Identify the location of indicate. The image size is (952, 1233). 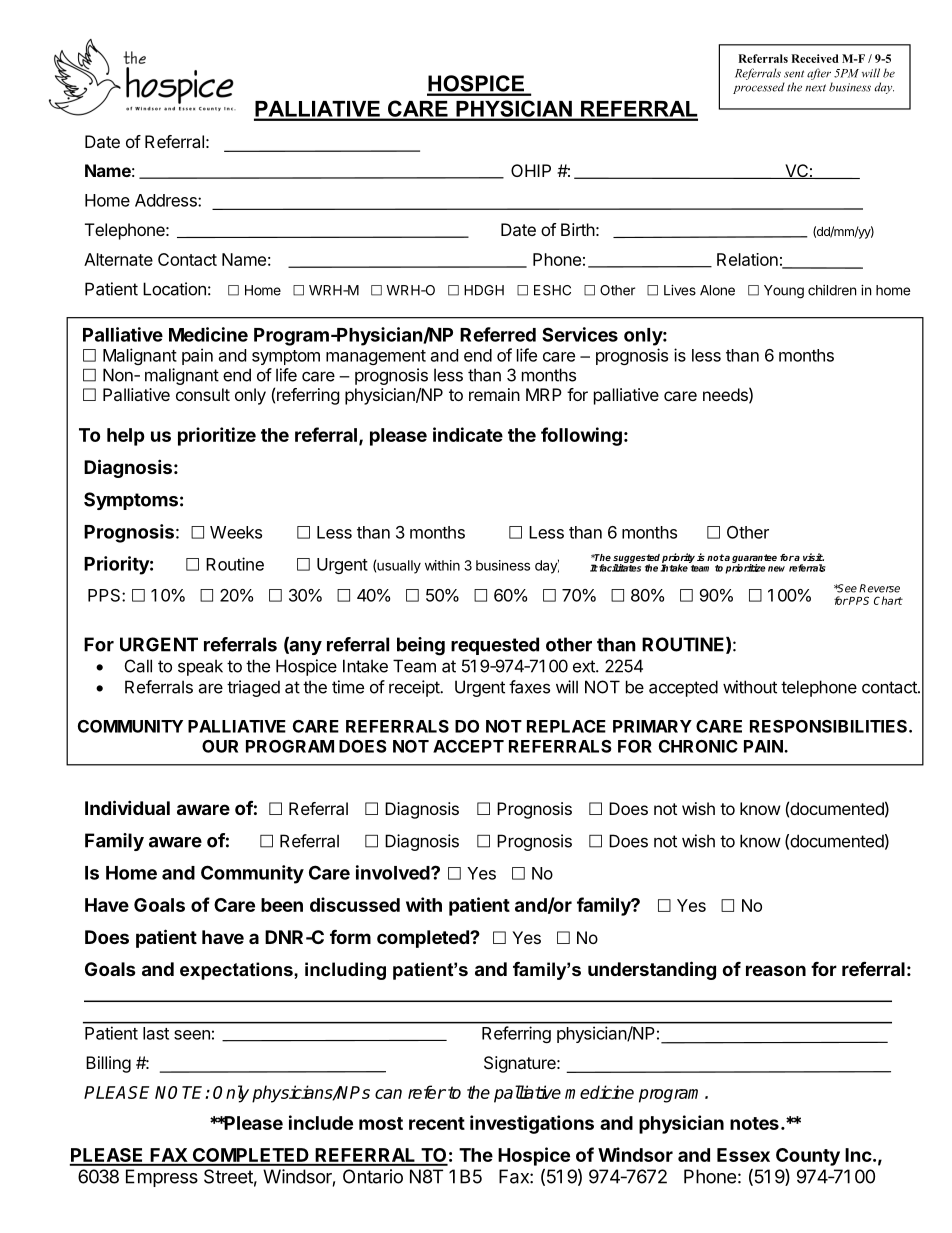
(468, 434).
